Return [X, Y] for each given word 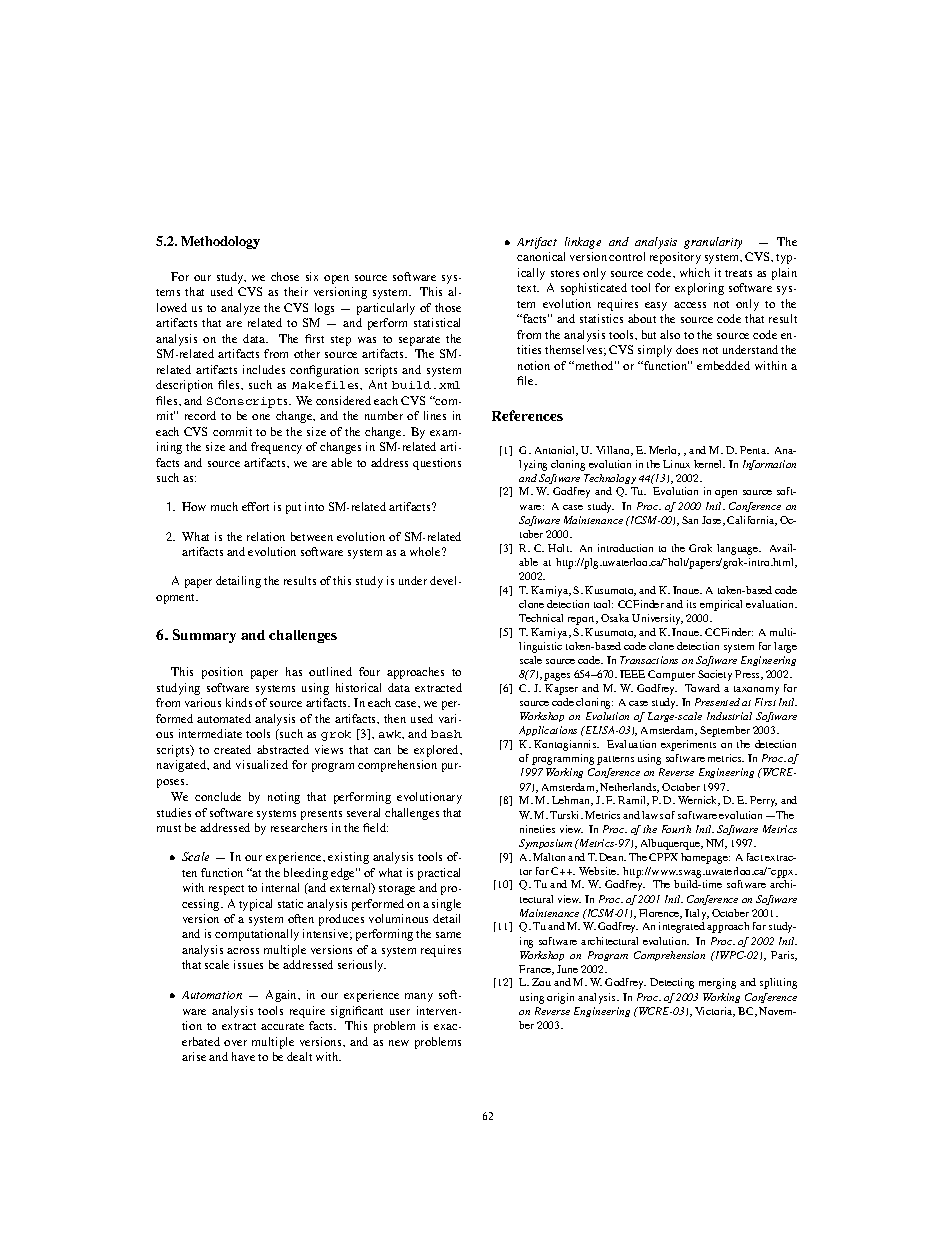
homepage [705, 858]
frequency [276, 448]
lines [435, 415]
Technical [541, 618]
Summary [204, 636]
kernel [709, 464]
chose [285, 276]
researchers [299, 827]
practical [439, 874]
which [695, 272]
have [243, 1056]
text [528, 288]
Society [715, 675]
